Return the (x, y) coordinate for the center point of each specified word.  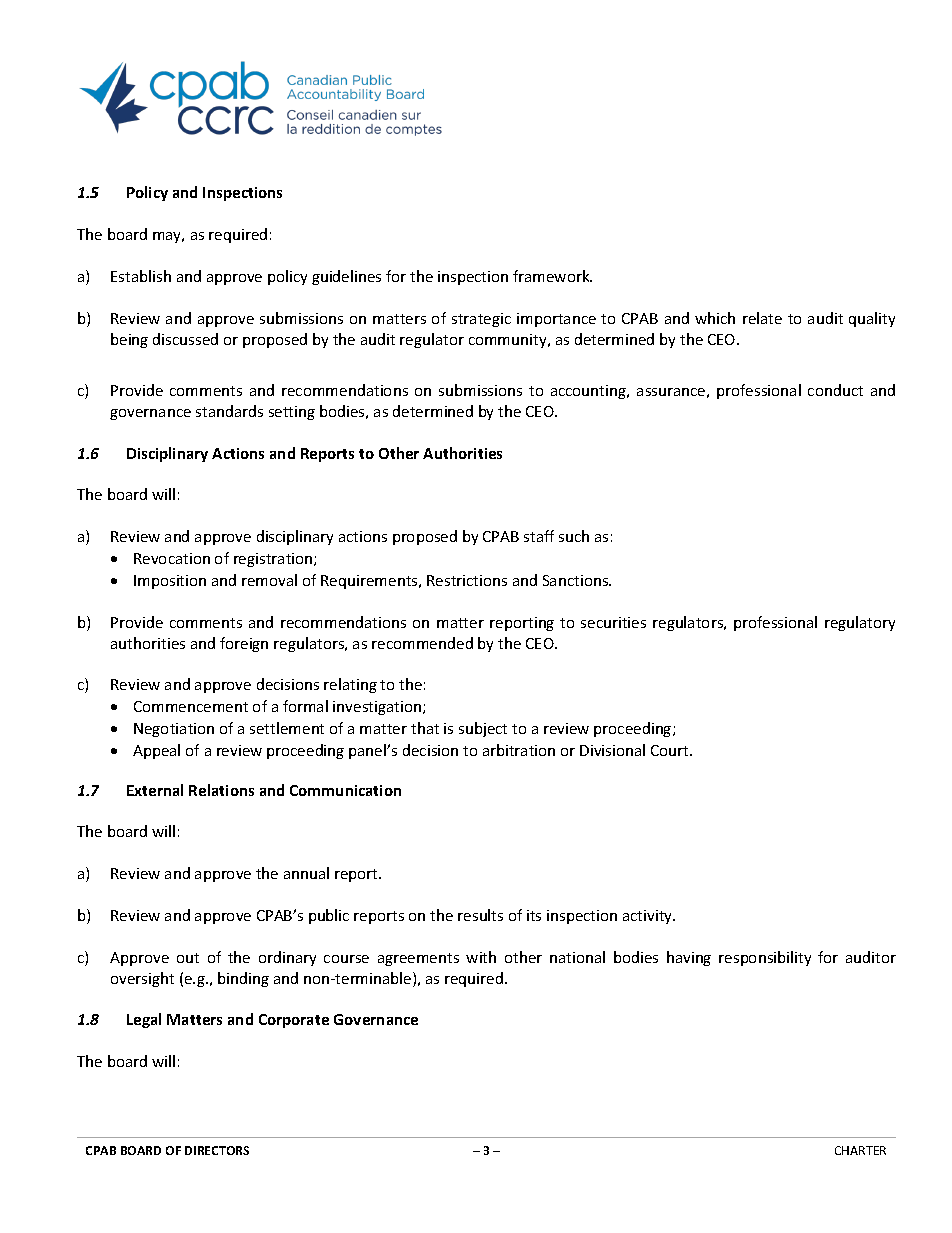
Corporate (294, 1021)
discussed (185, 339)
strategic (481, 320)
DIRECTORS (217, 1150)
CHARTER (860, 1150)
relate (762, 318)
